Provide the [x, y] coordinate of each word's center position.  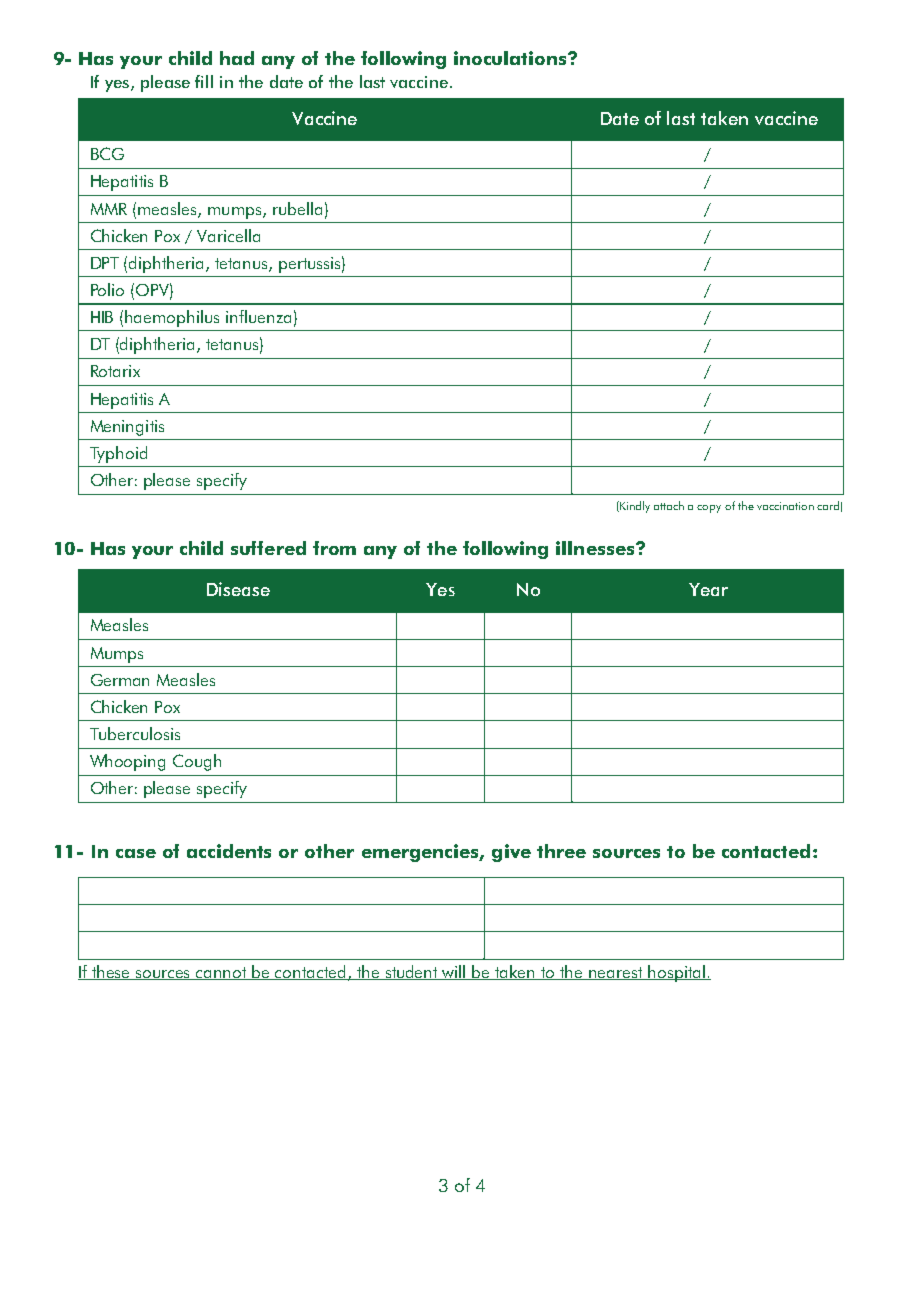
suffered [268, 548]
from [334, 548]
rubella [297, 208]
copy [709, 509]
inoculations [511, 58]
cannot [222, 973]
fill [204, 81]
